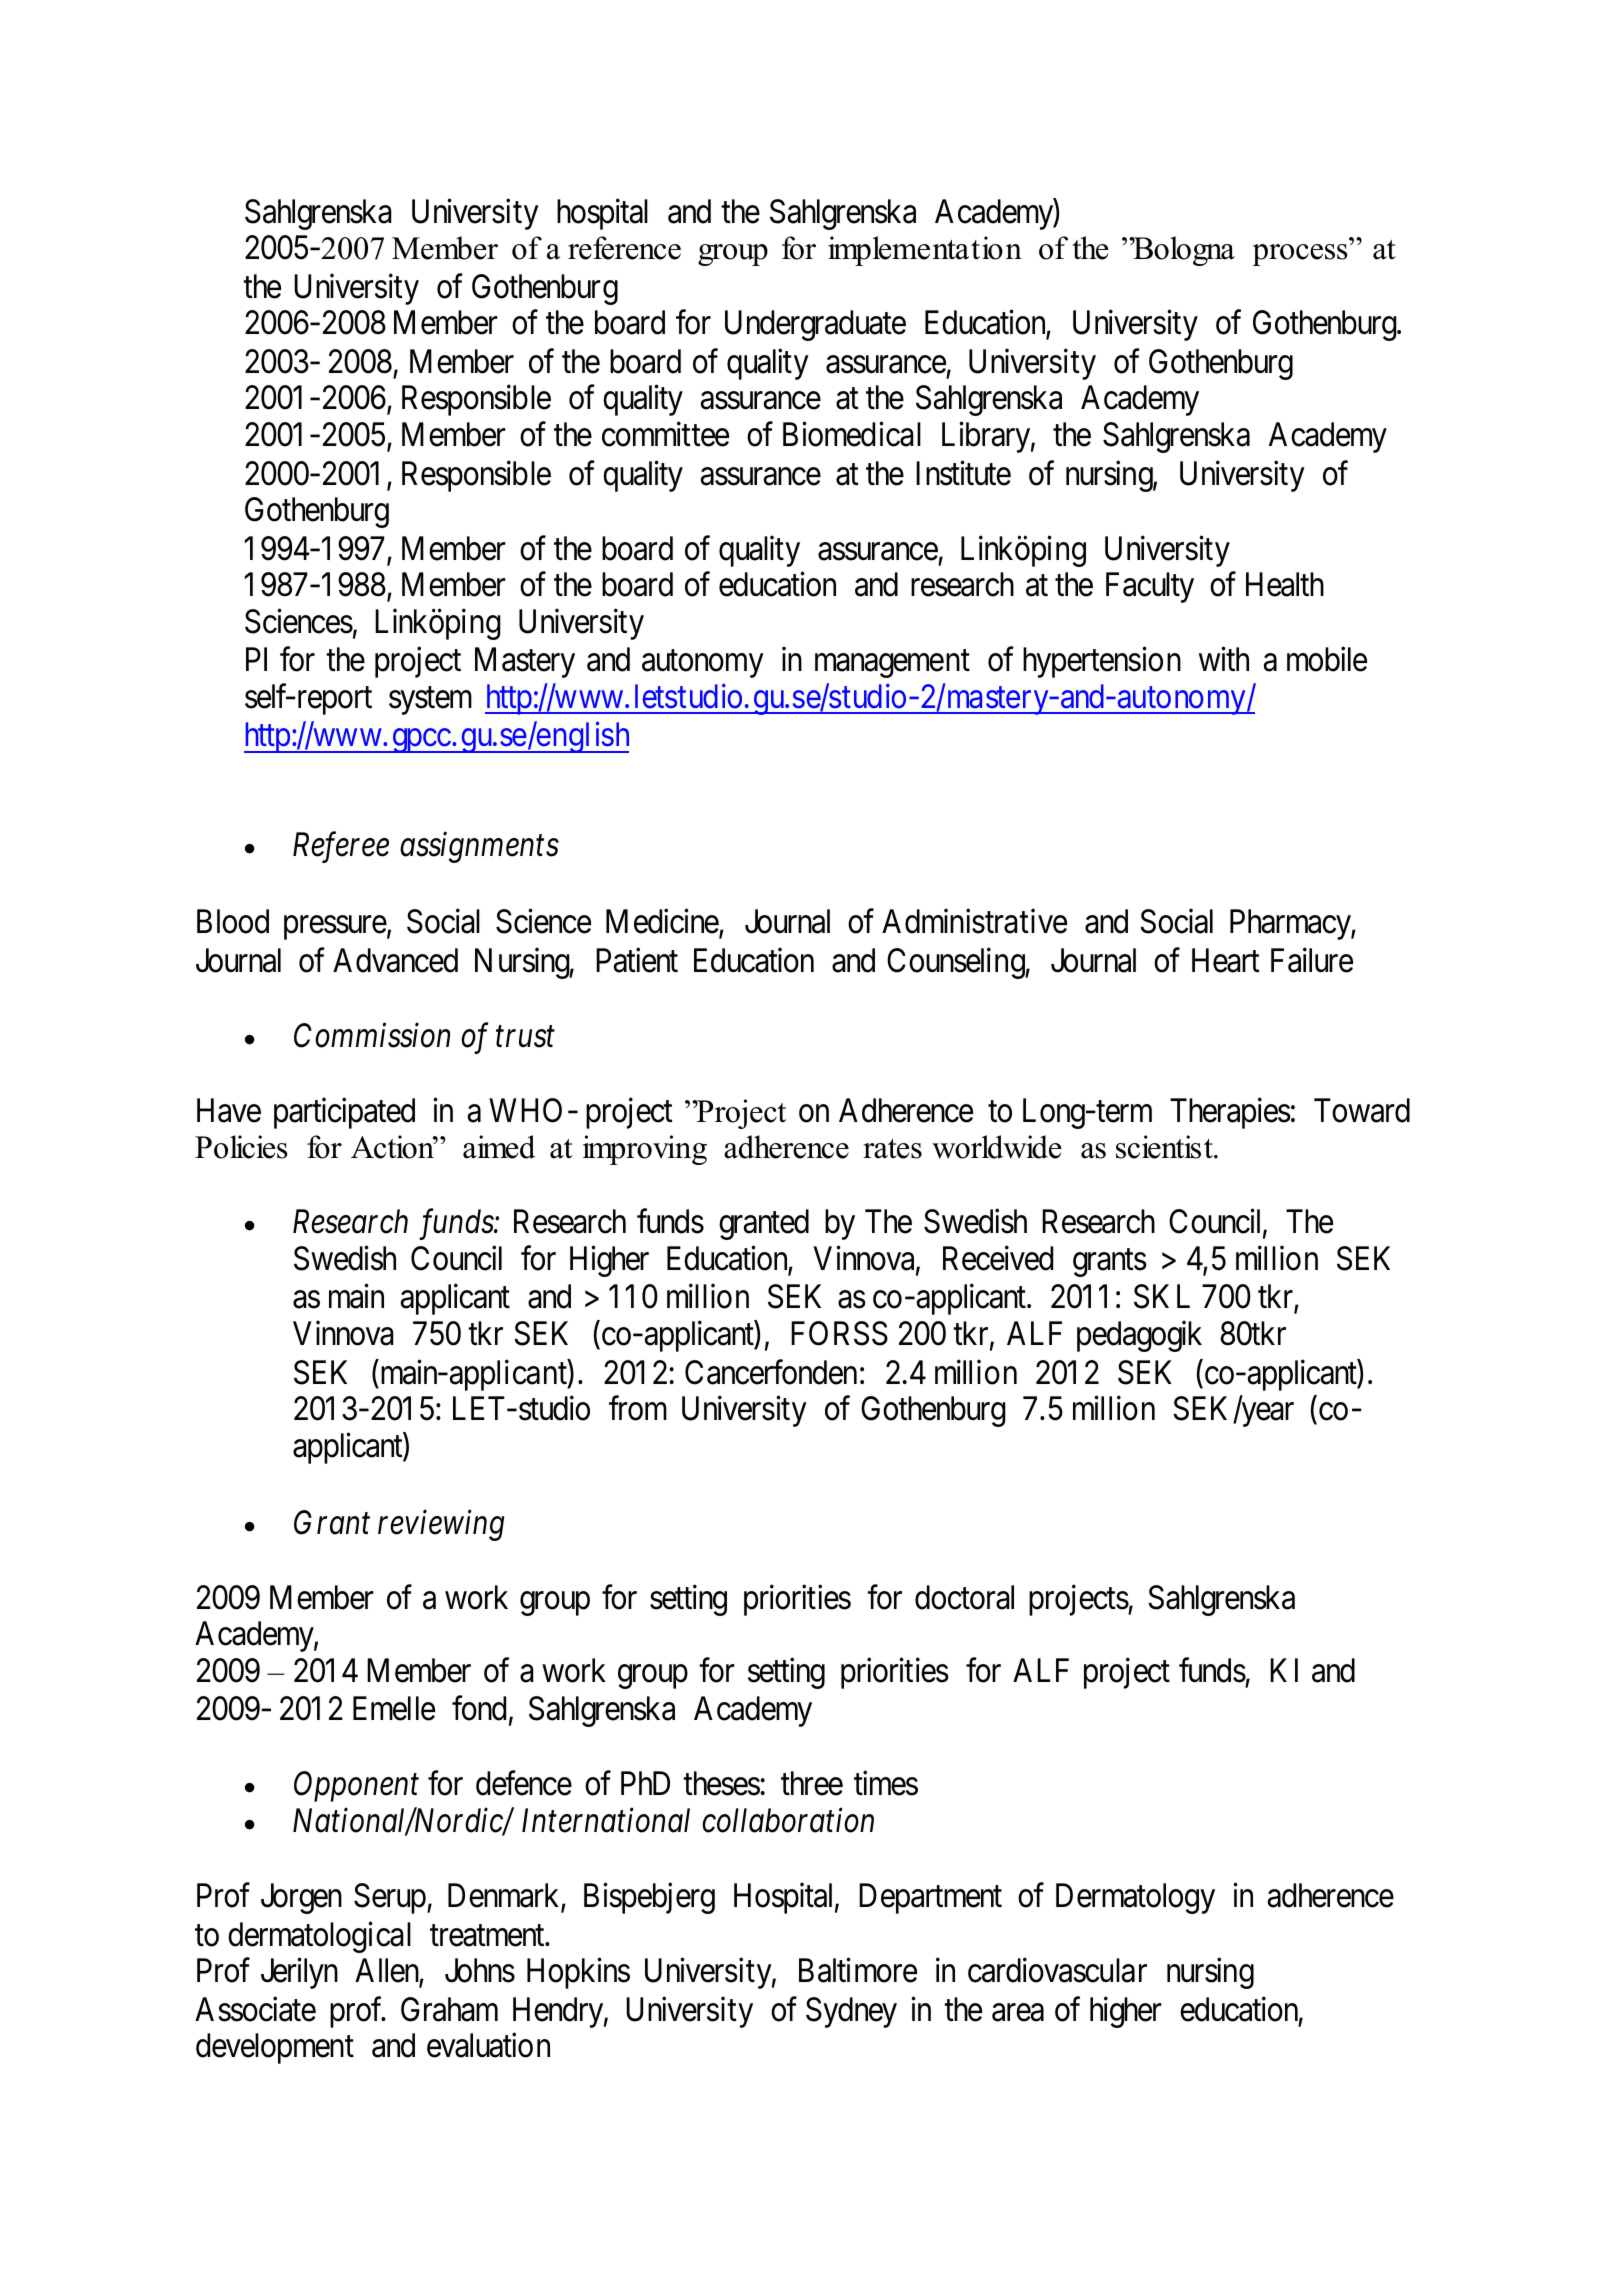 Image resolution: width=1610 pixels, height=2277 pixels. Describe the element at coordinates (430, 701) in the document. I see `system` at that location.
